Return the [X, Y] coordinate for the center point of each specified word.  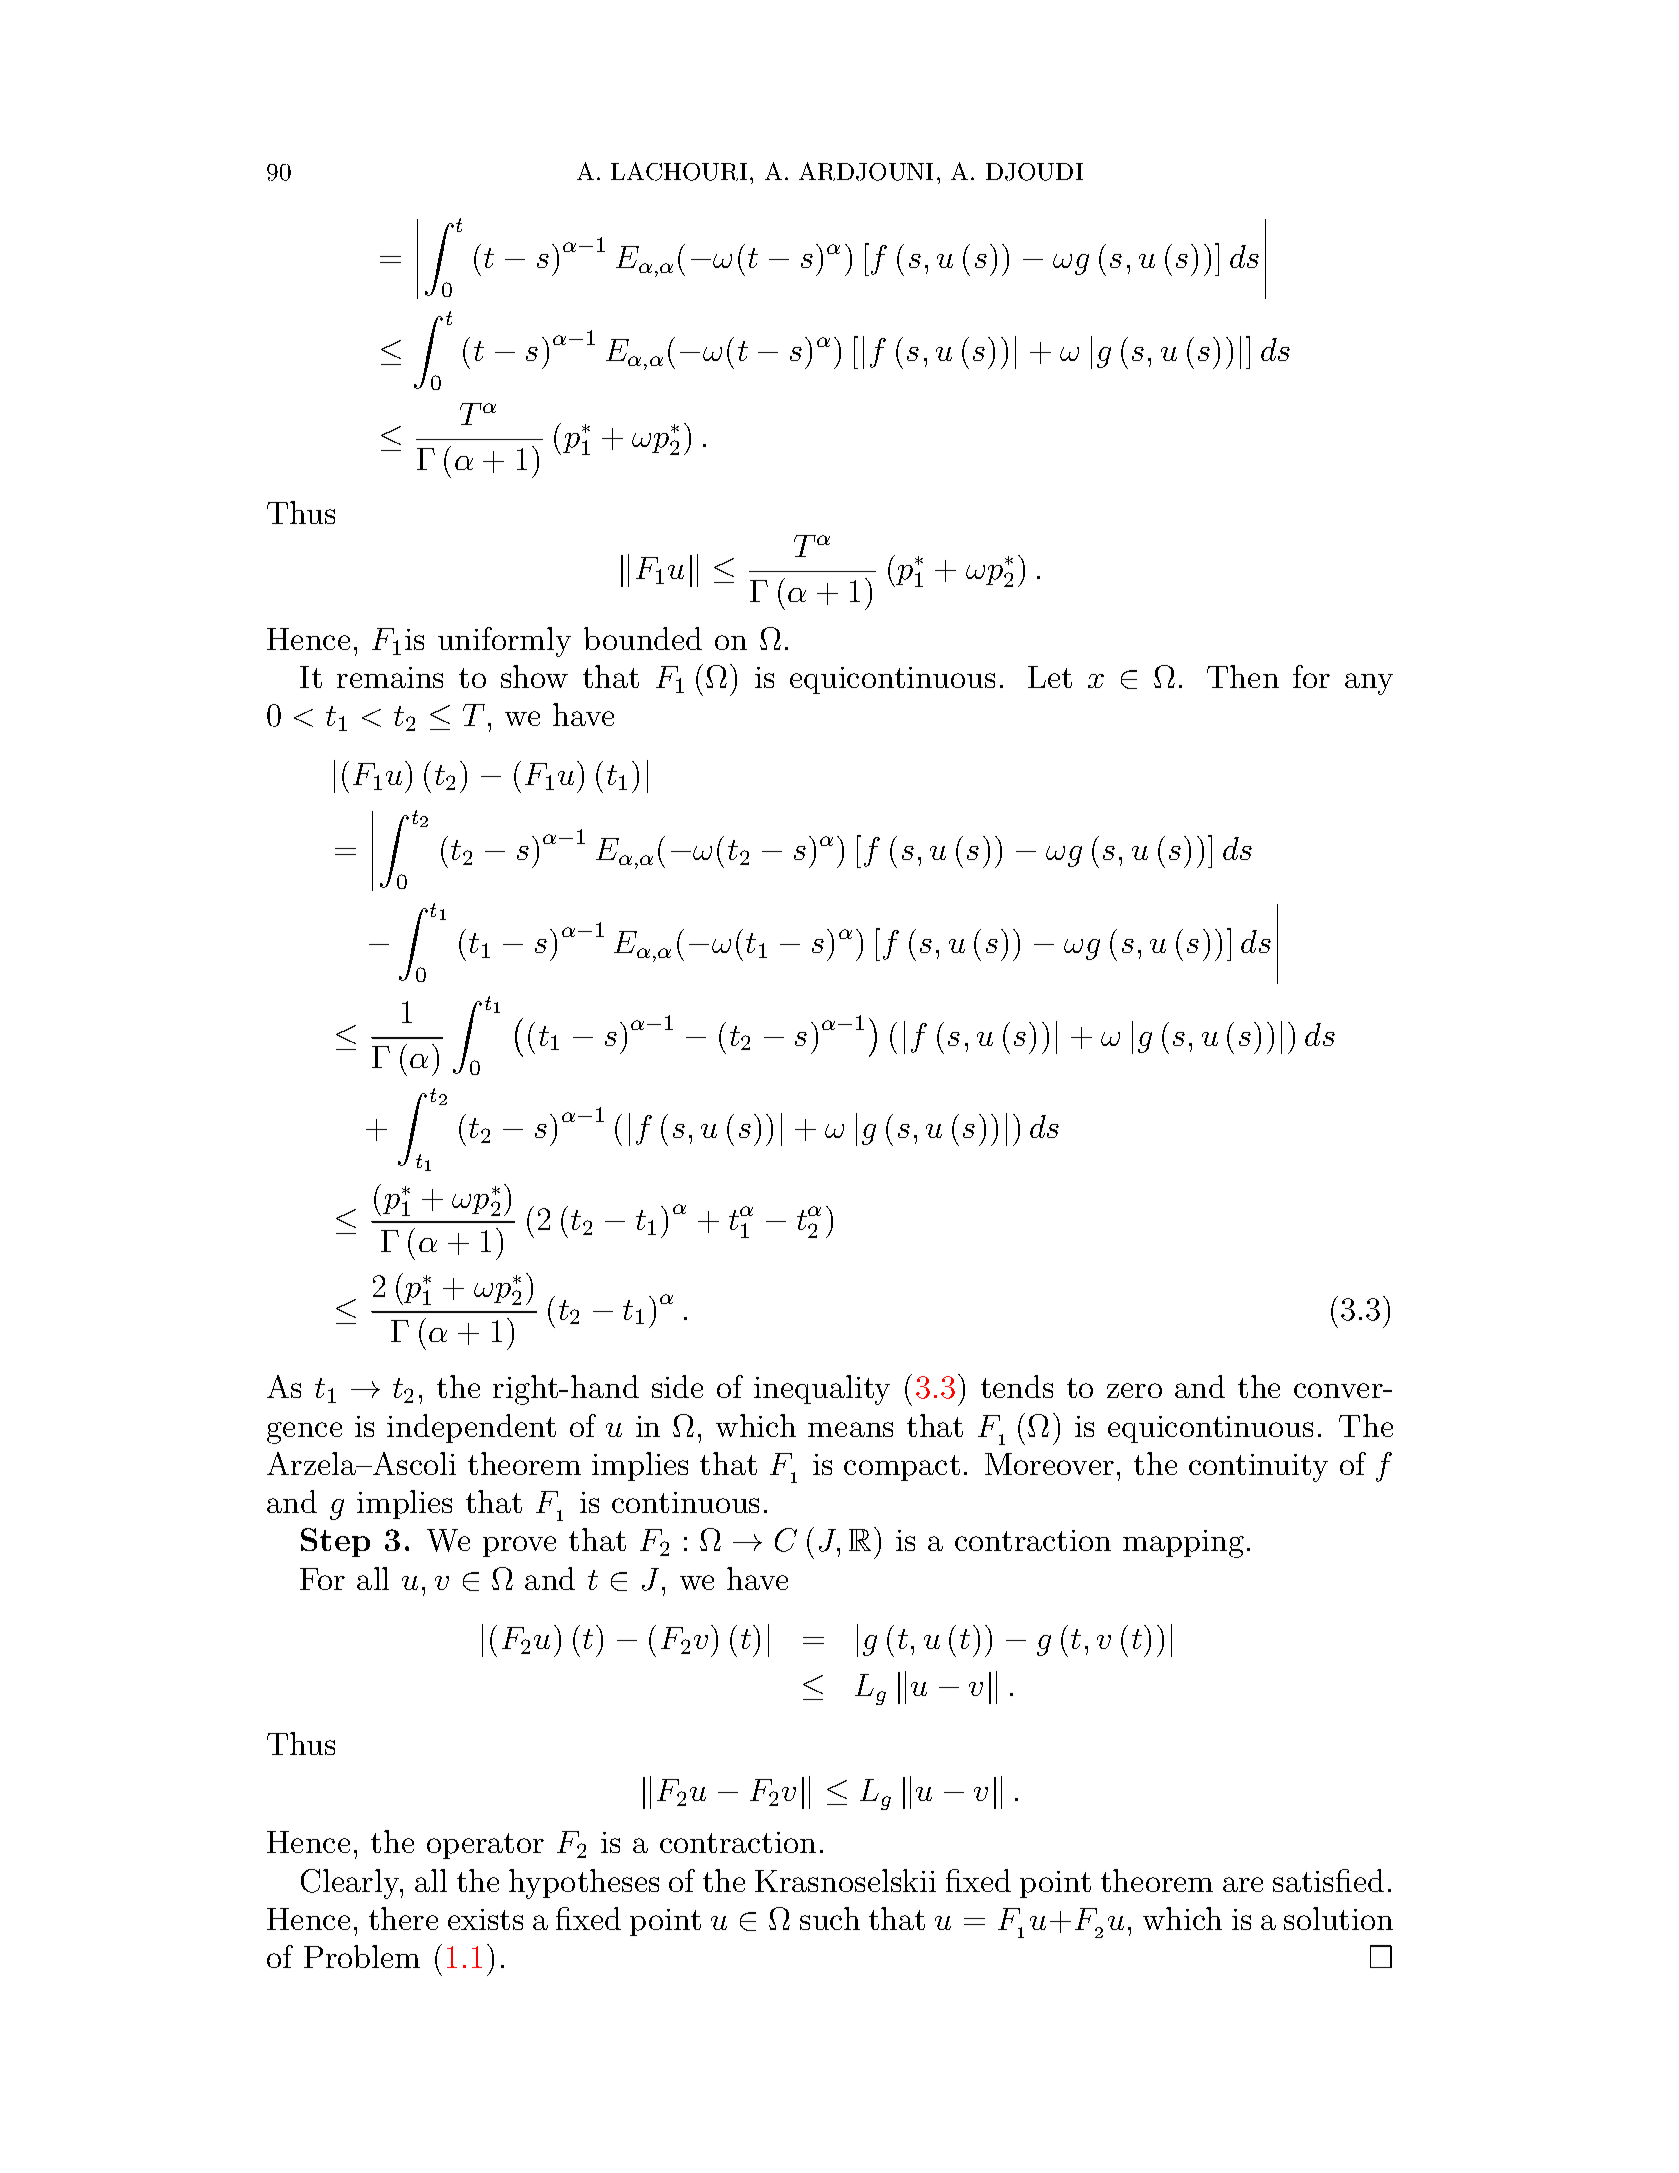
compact [902, 1468]
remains [390, 677]
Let [1050, 677]
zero [1134, 1390]
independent [471, 1428]
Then [1243, 676]
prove [519, 1546]
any [1369, 684]
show [534, 676]
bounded [643, 638]
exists [485, 1919]
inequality [822, 1390]
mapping [1183, 1544]
